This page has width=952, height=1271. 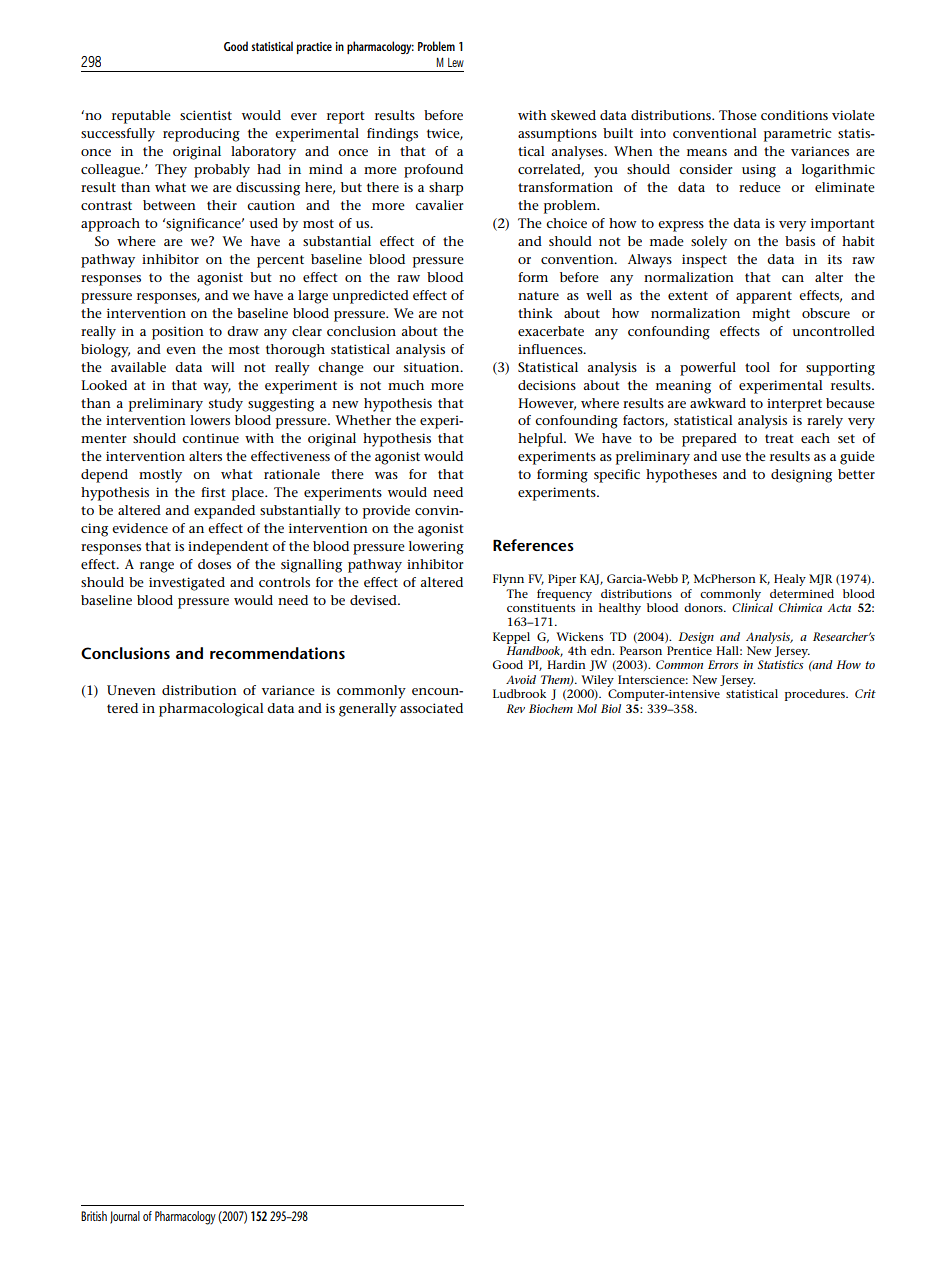 I want to click on treat, so click(x=779, y=438).
